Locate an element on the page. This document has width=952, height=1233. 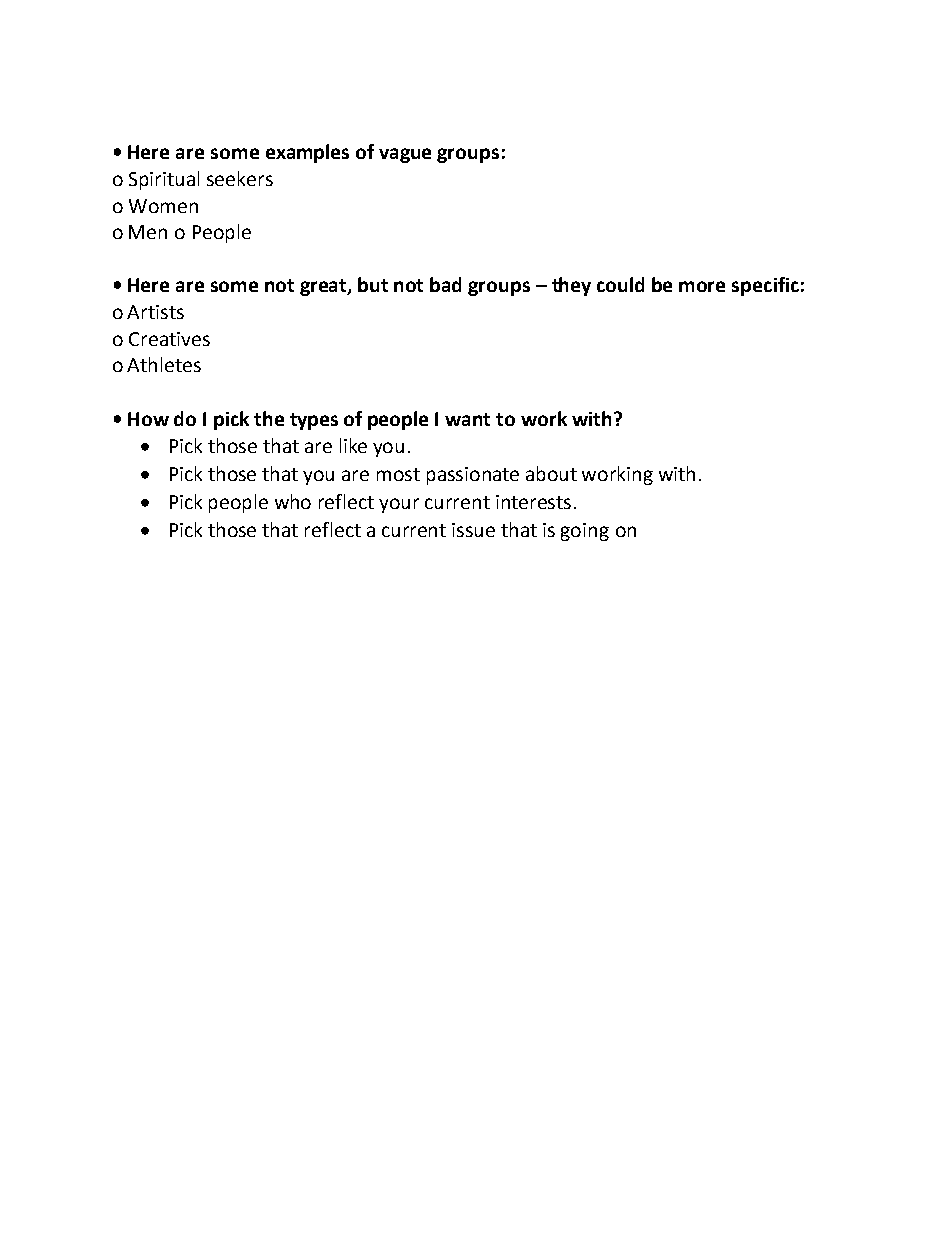
going is located at coordinates (585, 532).
